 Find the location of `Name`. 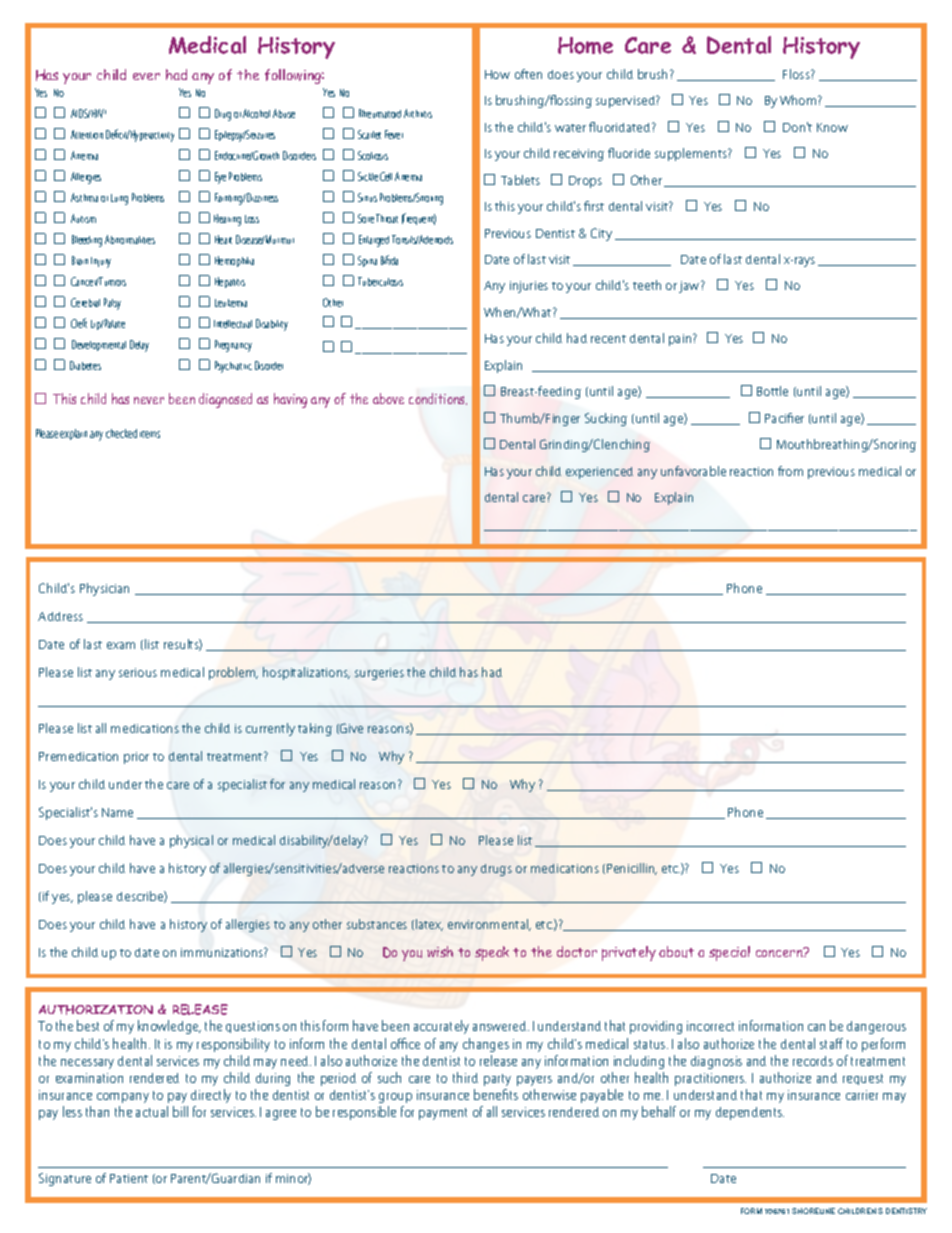

Name is located at coordinates (117, 812).
